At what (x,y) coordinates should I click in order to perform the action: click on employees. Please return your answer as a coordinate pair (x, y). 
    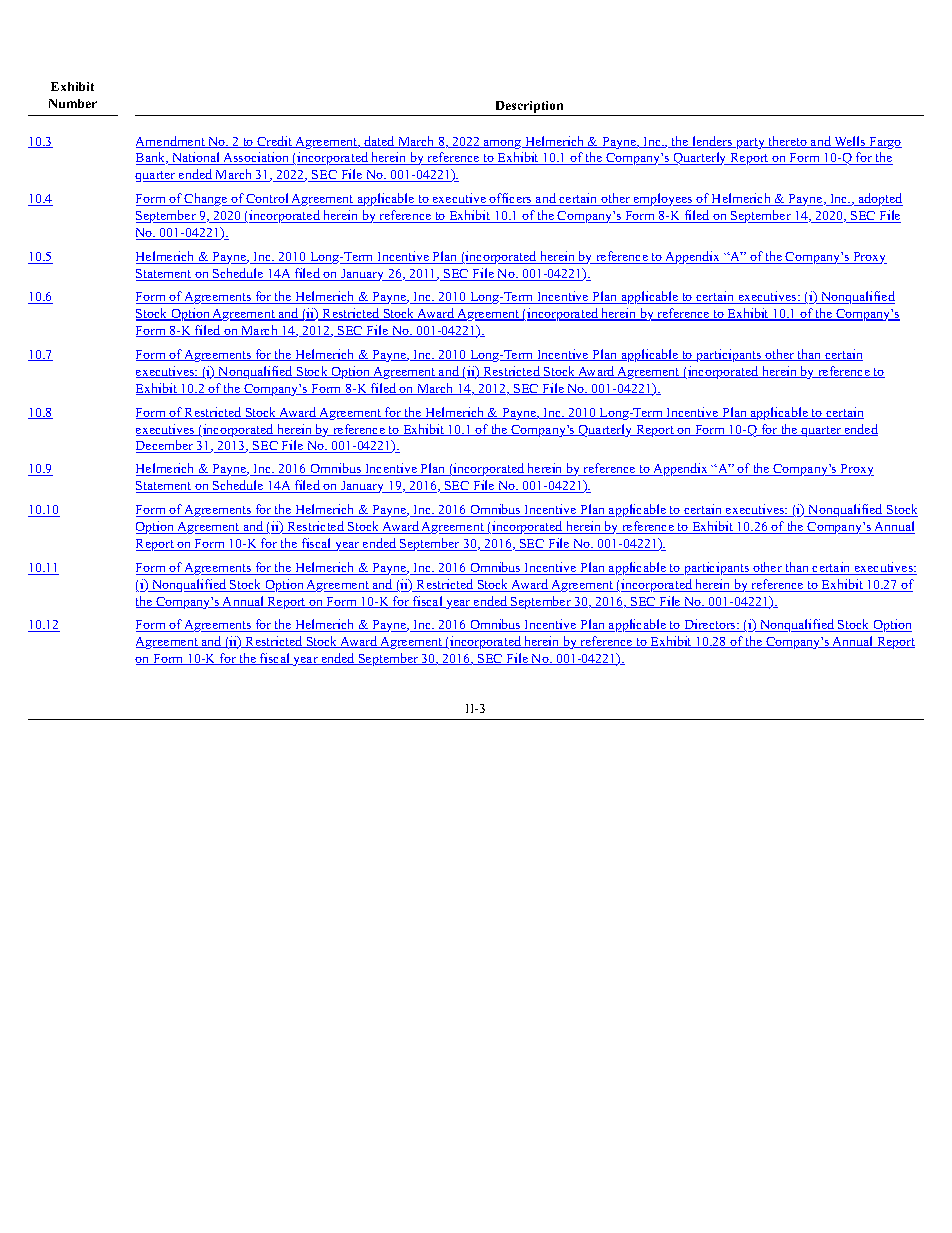
    Looking at the image, I should click on (663, 199).
